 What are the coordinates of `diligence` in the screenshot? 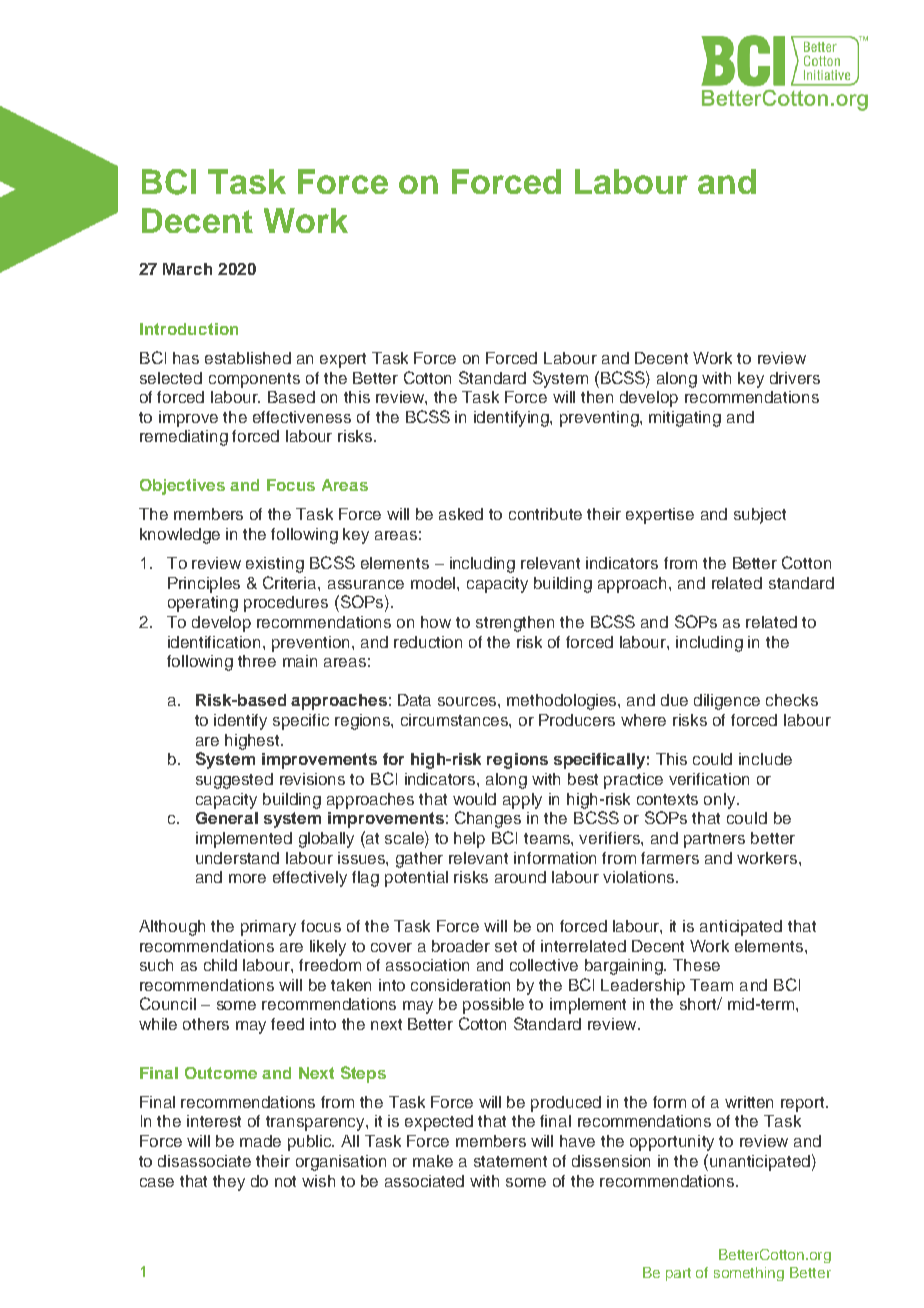 It's located at (727, 702).
